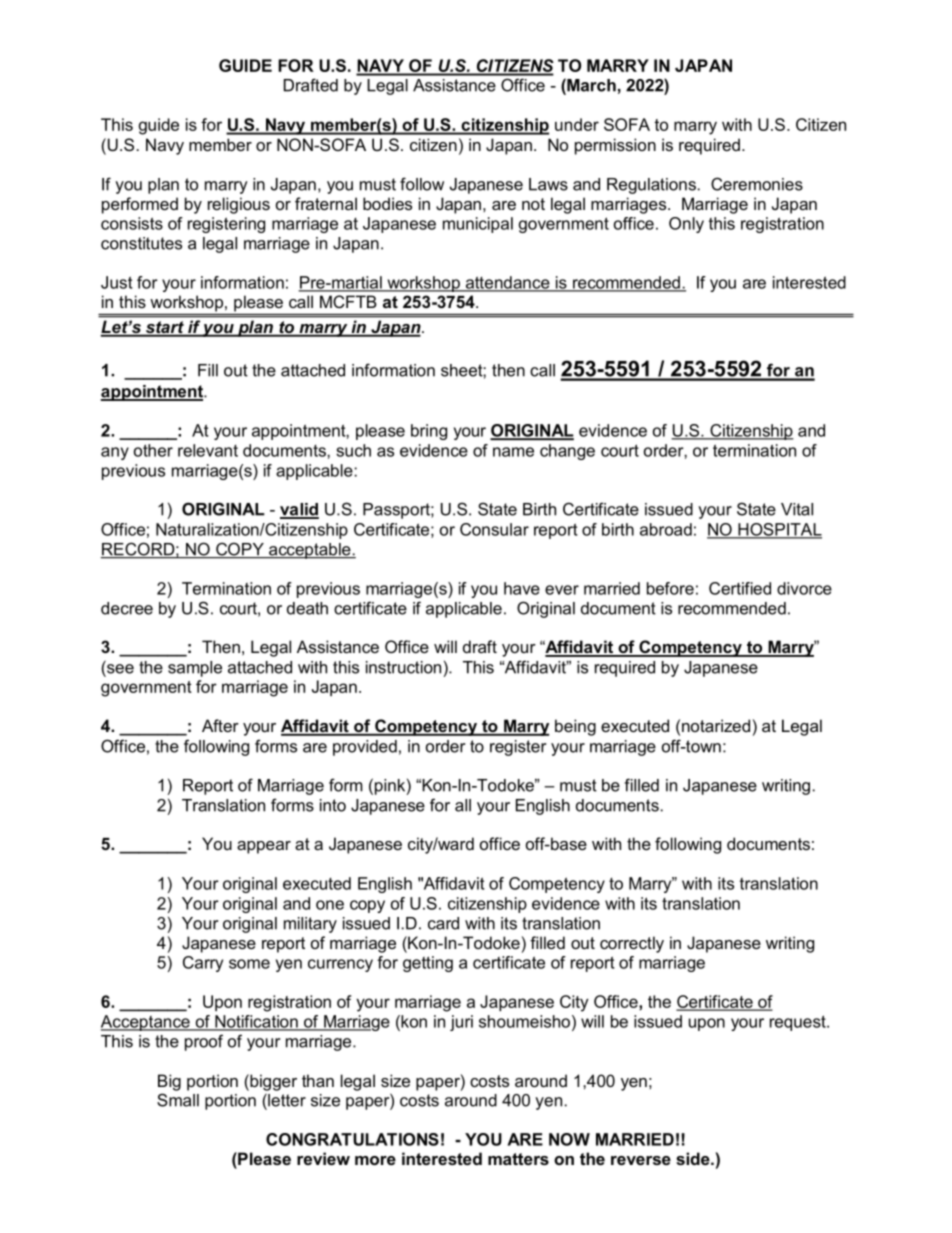  What do you see at coordinates (239, 205) in the screenshot?
I see `religious` at bounding box center [239, 205].
